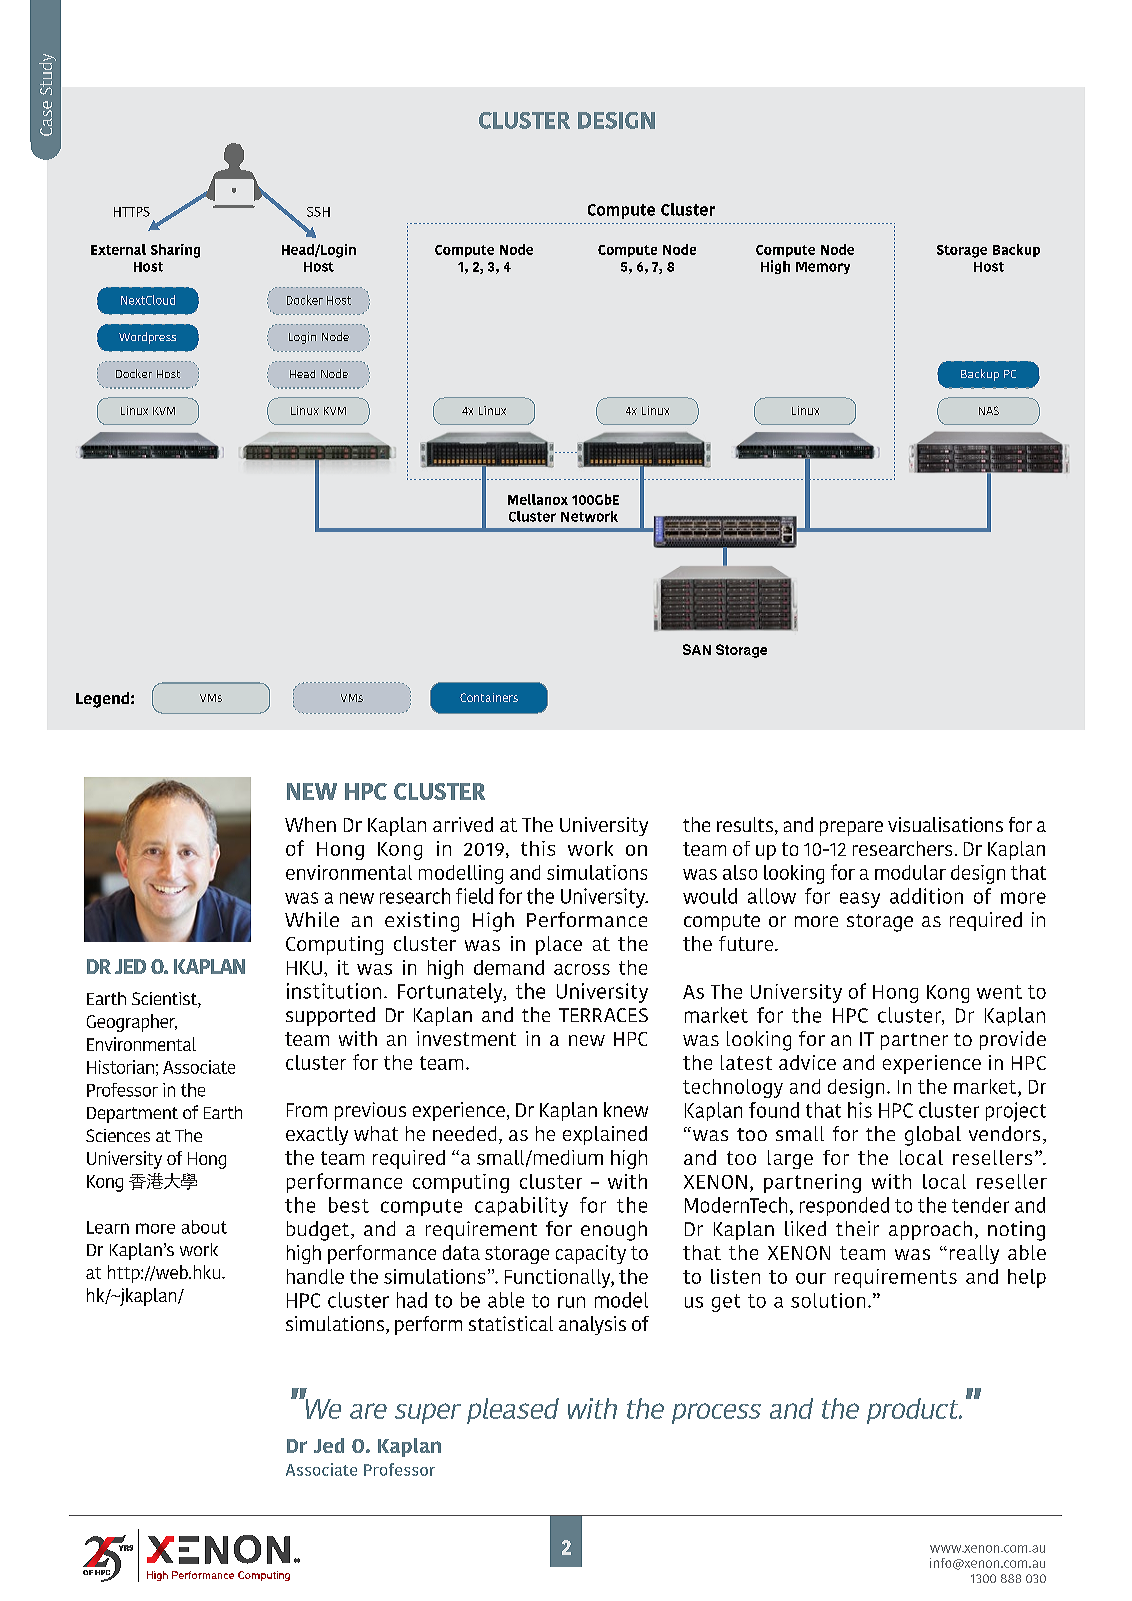 The width and height of the screenshot is (1132, 1601). I want to click on analysis, so click(592, 1325).
